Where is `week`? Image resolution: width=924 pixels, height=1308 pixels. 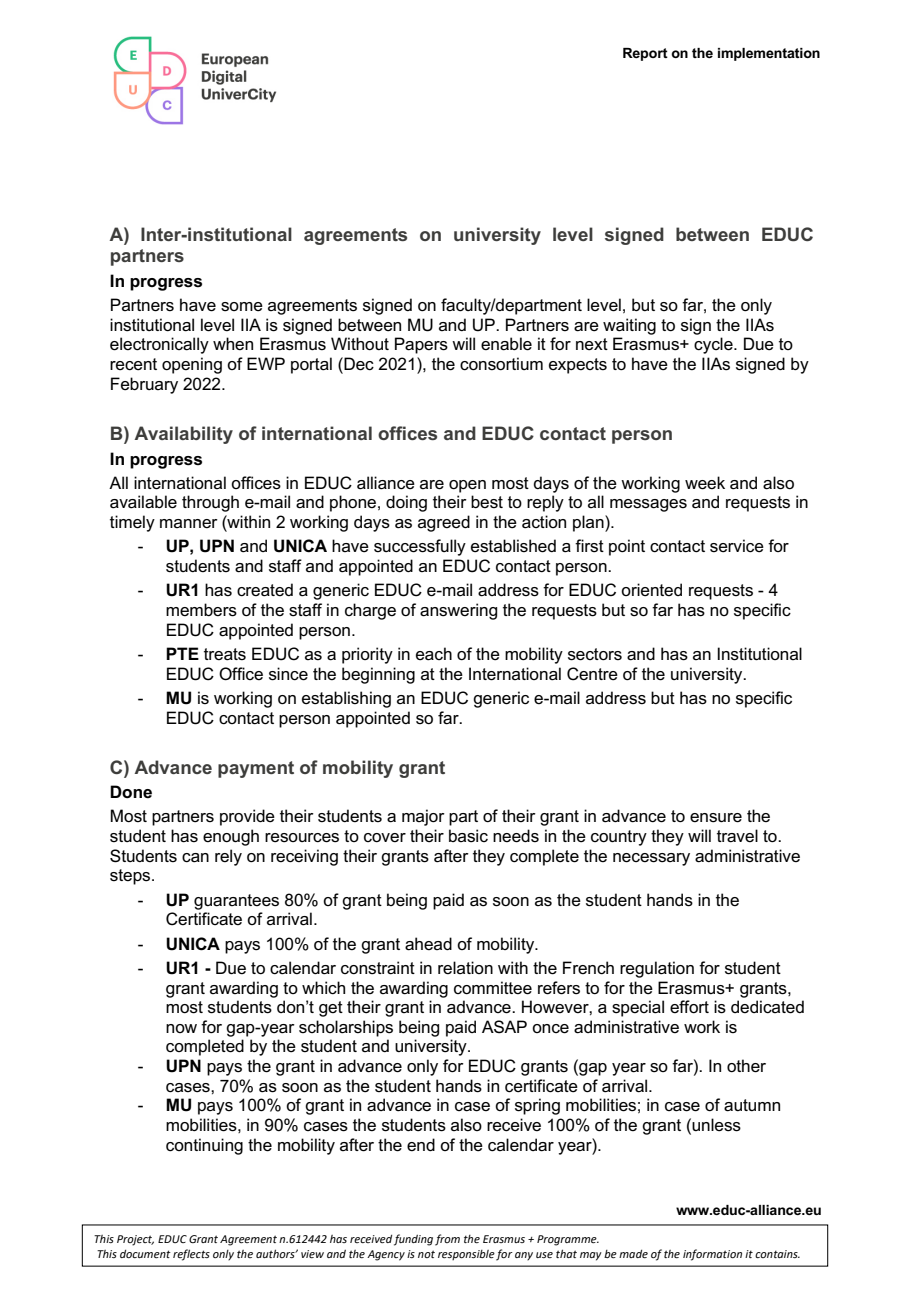 week is located at coordinates (705, 483).
